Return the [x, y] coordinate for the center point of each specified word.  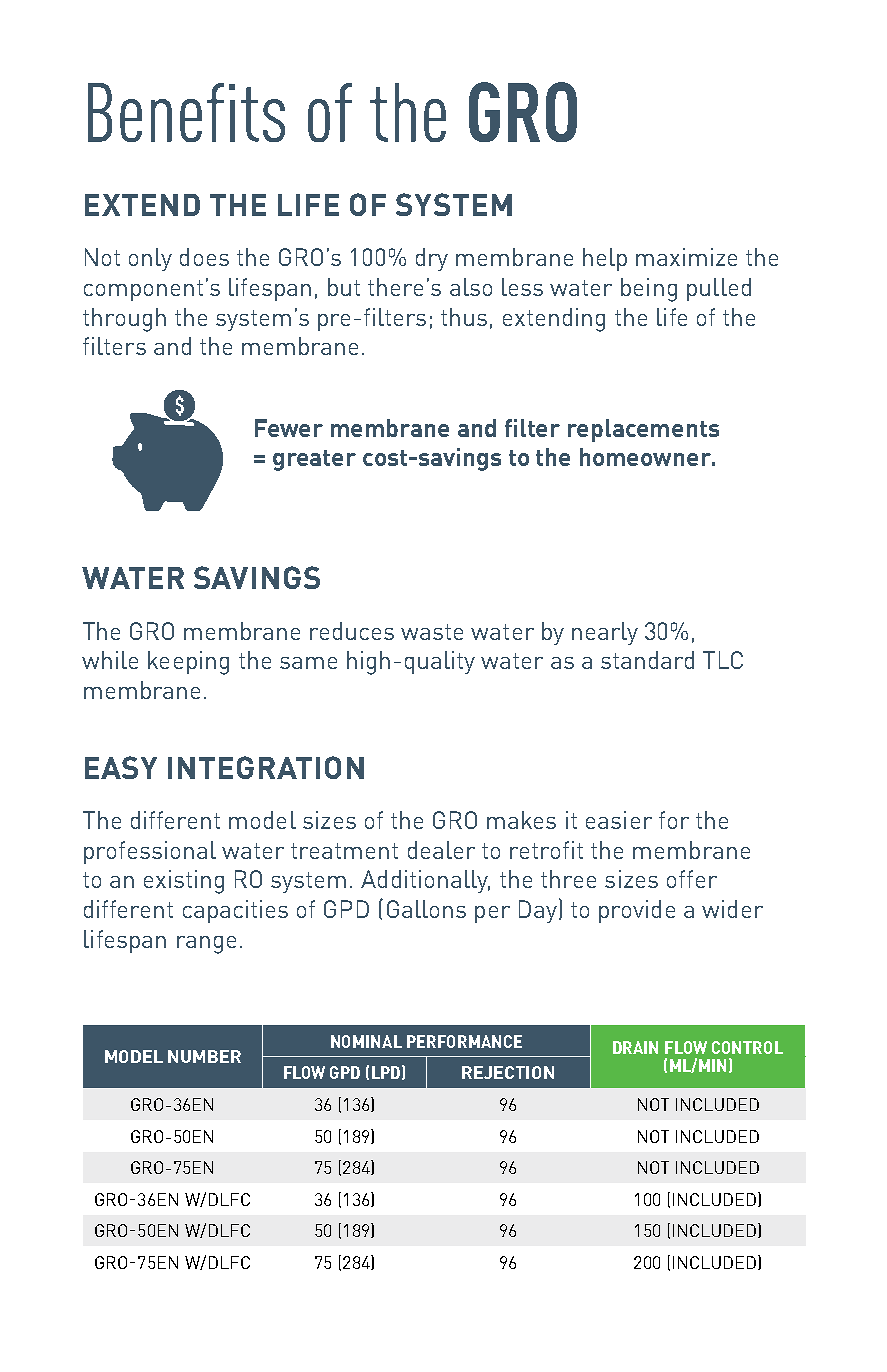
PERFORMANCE [464, 1041]
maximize [686, 257]
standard [647, 660]
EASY [121, 767]
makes [521, 820]
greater [314, 460]
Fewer [289, 428]
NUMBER [204, 1056]
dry [432, 259]
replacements [643, 430]
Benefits [186, 112]
